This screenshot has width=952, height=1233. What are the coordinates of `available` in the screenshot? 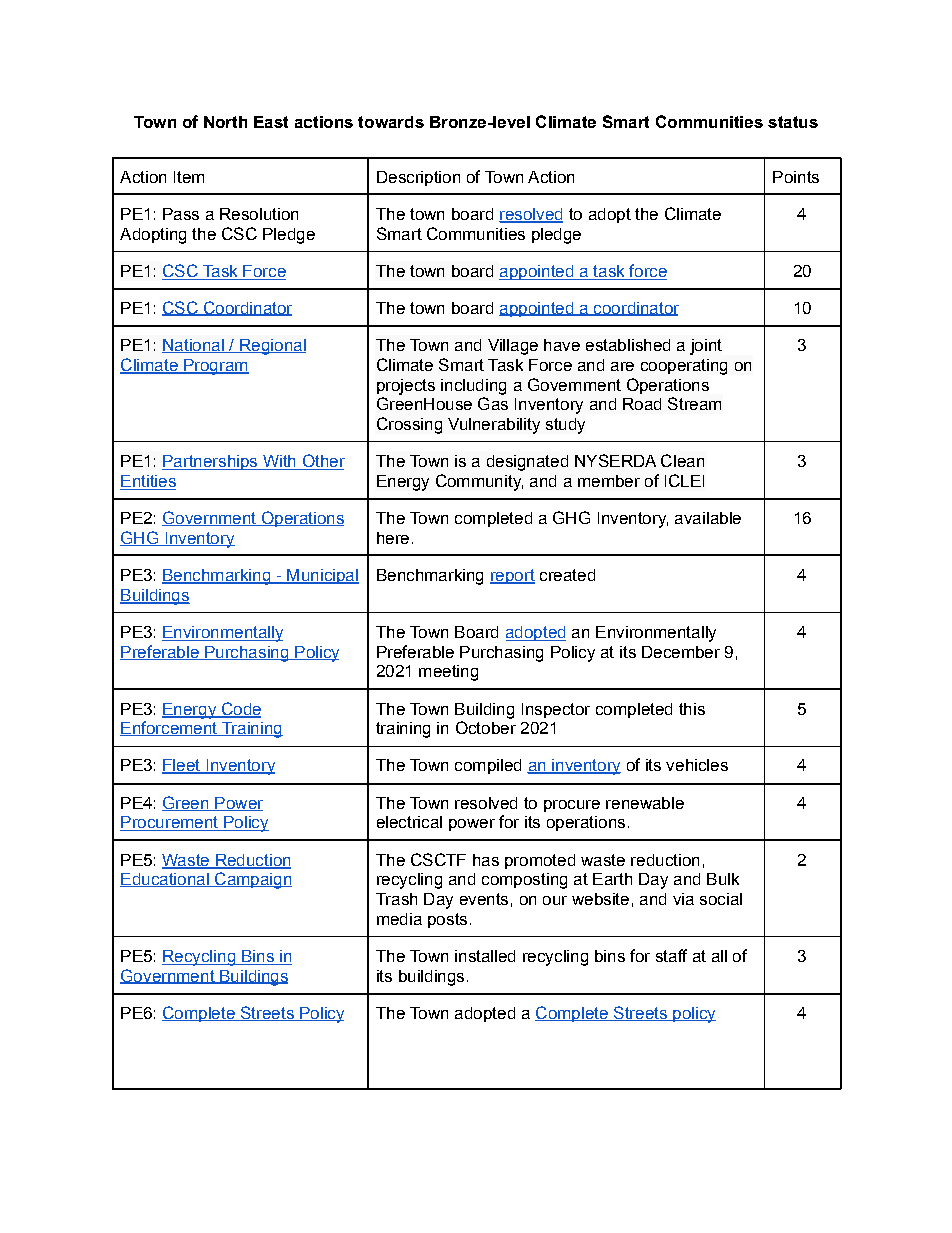 It's located at (708, 518).
